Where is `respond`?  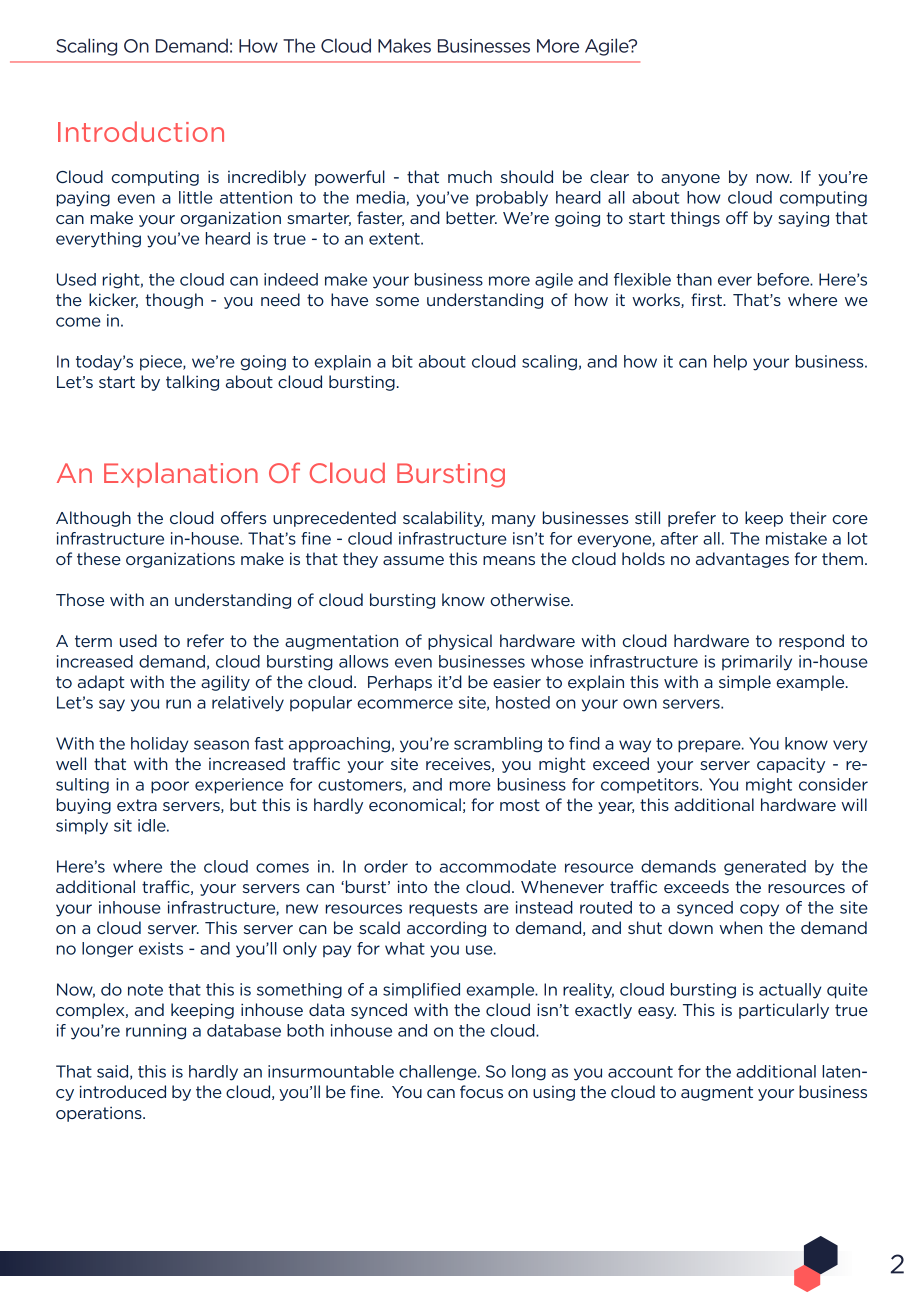
respond is located at coordinates (811, 642).
